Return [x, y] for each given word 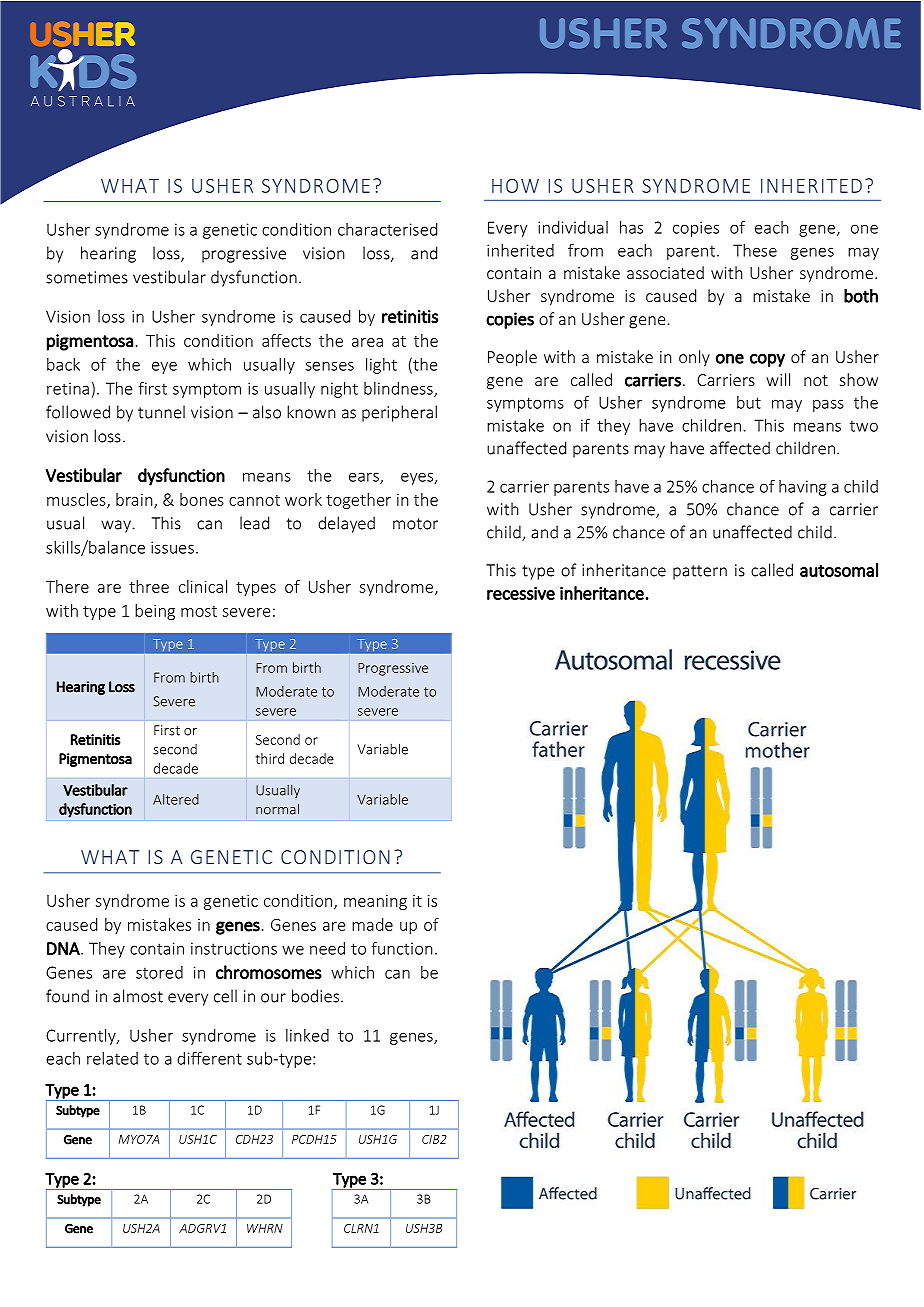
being [155, 612]
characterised [387, 229]
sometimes [87, 277]
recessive [521, 593]
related [112, 1058]
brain [135, 500]
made [372, 924]
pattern [700, 572]
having [803, 488]
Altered [176, 799]
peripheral [399, 413]
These [755, 250]
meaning [375, 902]
